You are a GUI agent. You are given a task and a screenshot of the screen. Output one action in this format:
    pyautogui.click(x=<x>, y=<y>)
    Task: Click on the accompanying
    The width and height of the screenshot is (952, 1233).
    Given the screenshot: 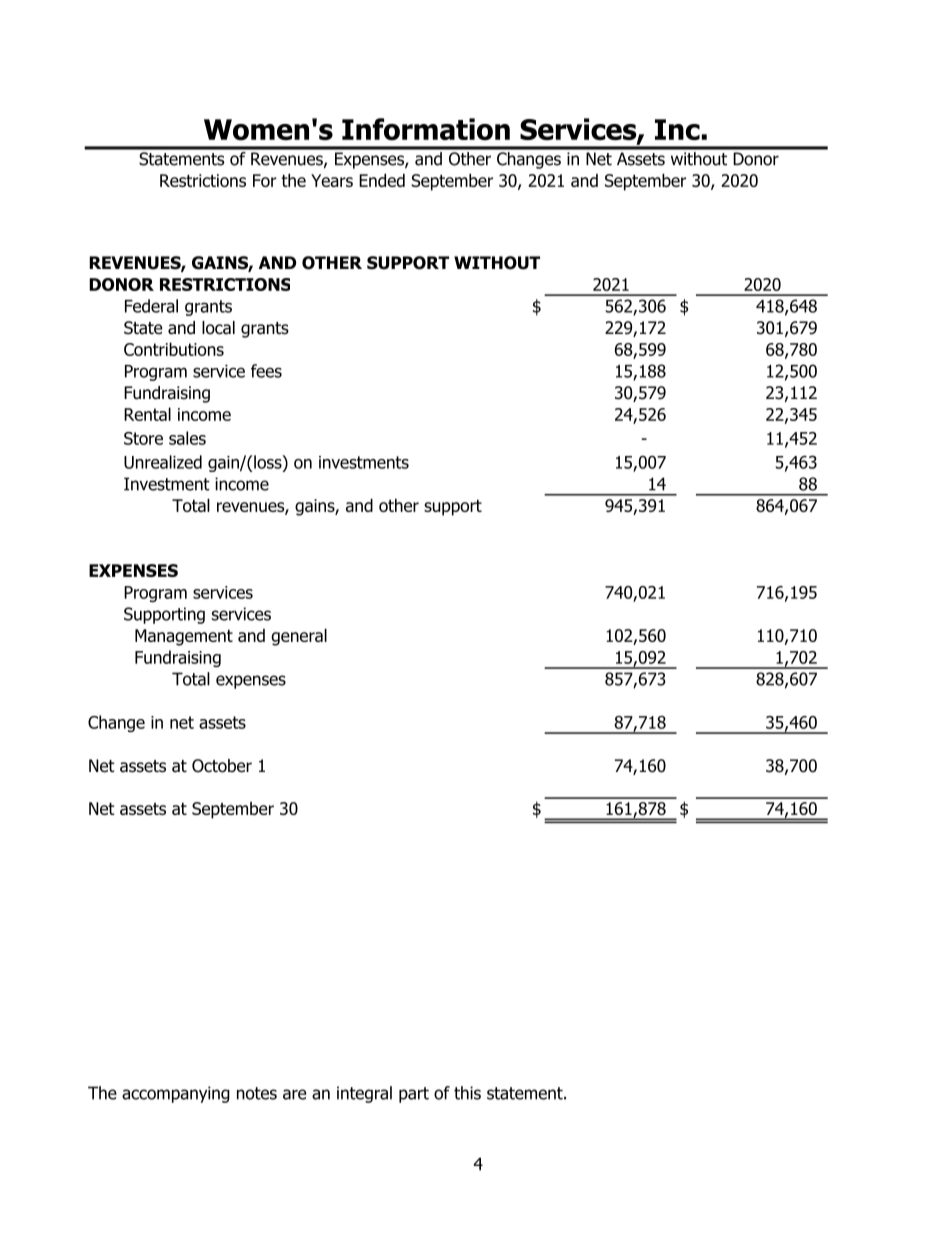 What is the action you would take?
    pyautogui.click(x=176, y=1094)
